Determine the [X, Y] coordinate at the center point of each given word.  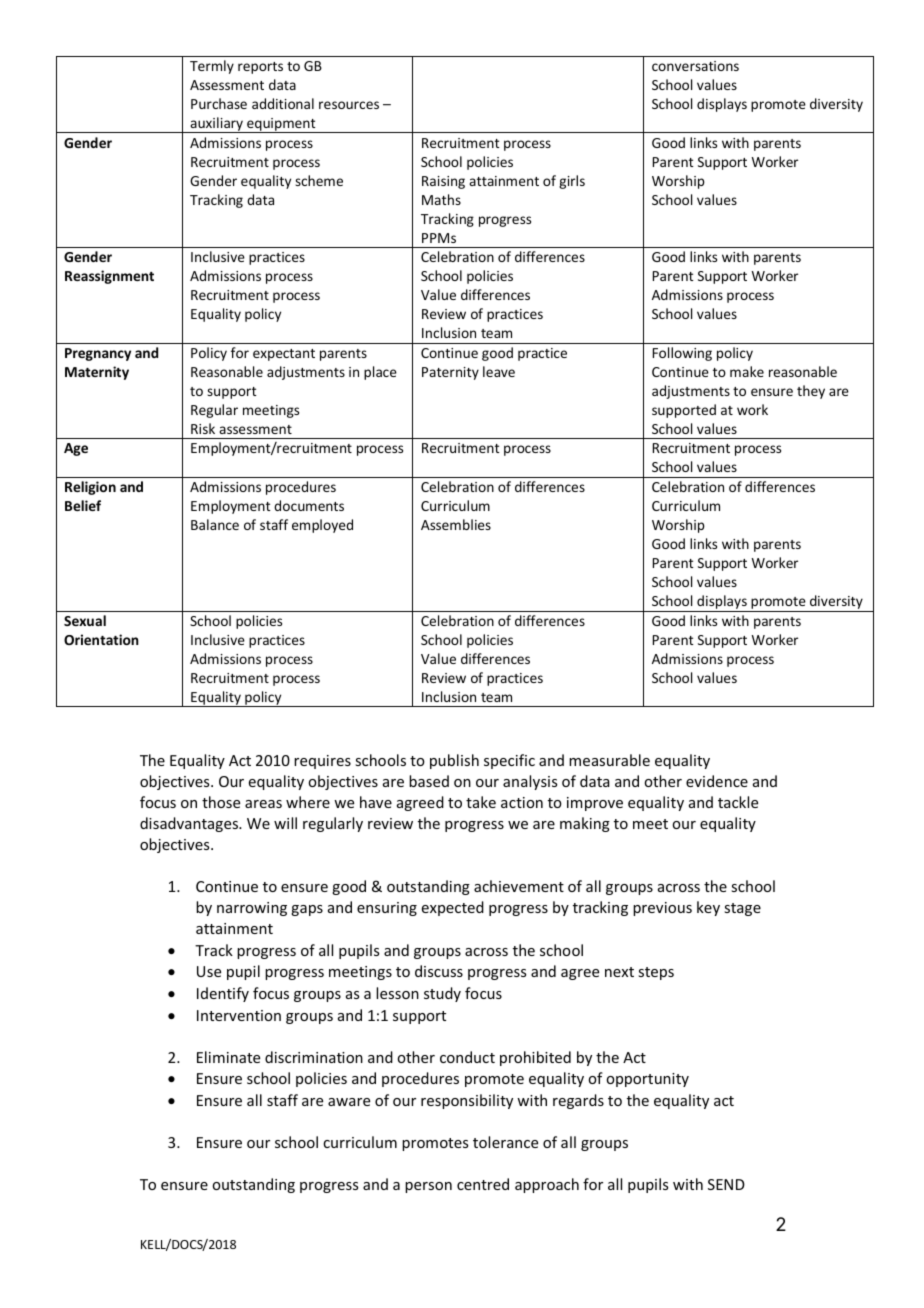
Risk [203, 428]
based [429, 781]
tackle [738, 802]
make [747, 371]
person [428, 1187]
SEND [726, 1184]
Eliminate [228, 1057]
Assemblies [456, 524]
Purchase [219, 103]
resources [349, 105]
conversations [695, 66]
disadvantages [190, 824]
